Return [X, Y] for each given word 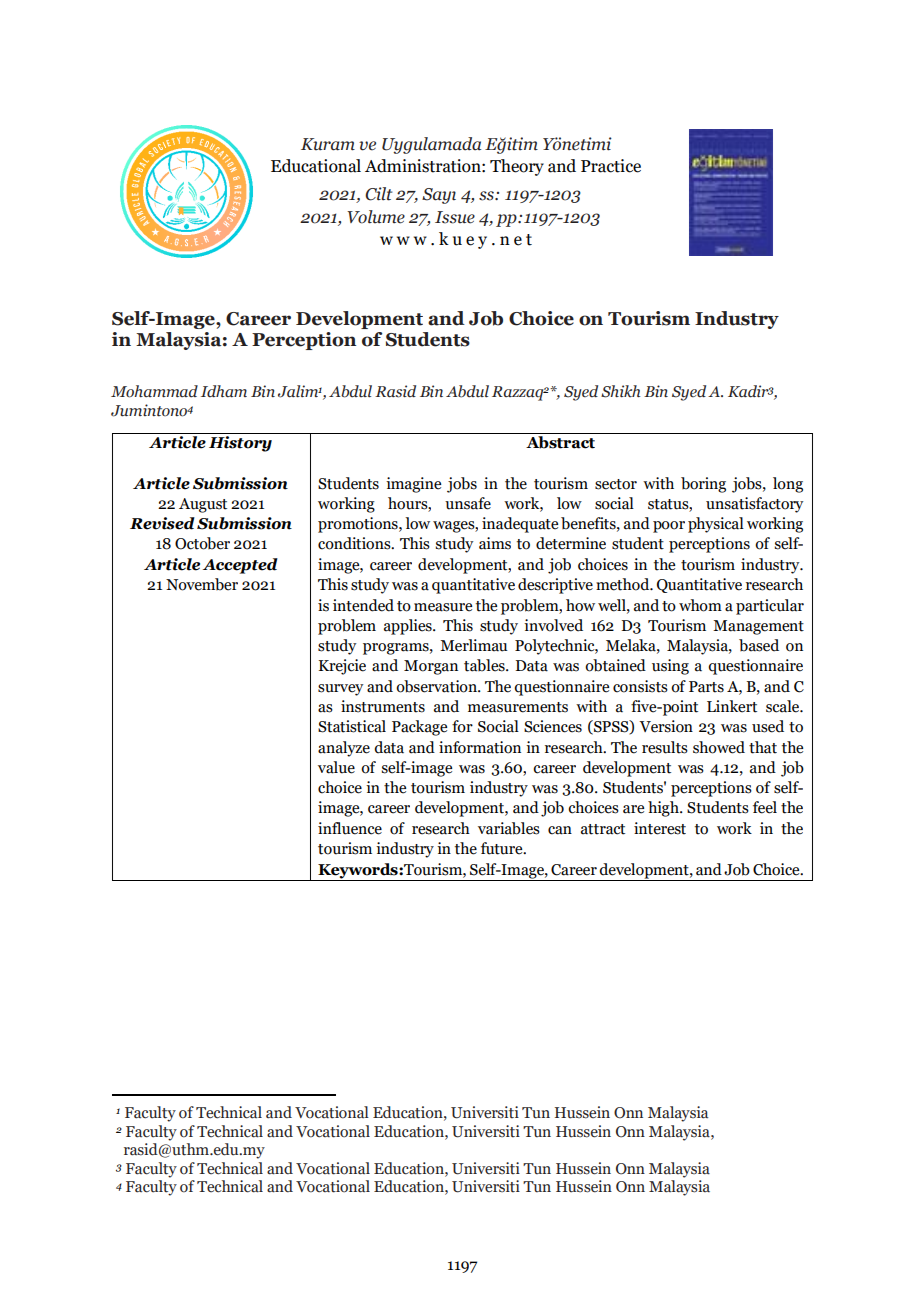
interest [660, 828]
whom [700, 605]
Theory [517, 167]
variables [509, 828]
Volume [376, 217]
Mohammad [154, 391]
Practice [611, 166]
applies [409, 627]
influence [350, 828]
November [202, 584]
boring [703, 485]
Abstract [560, 442]
